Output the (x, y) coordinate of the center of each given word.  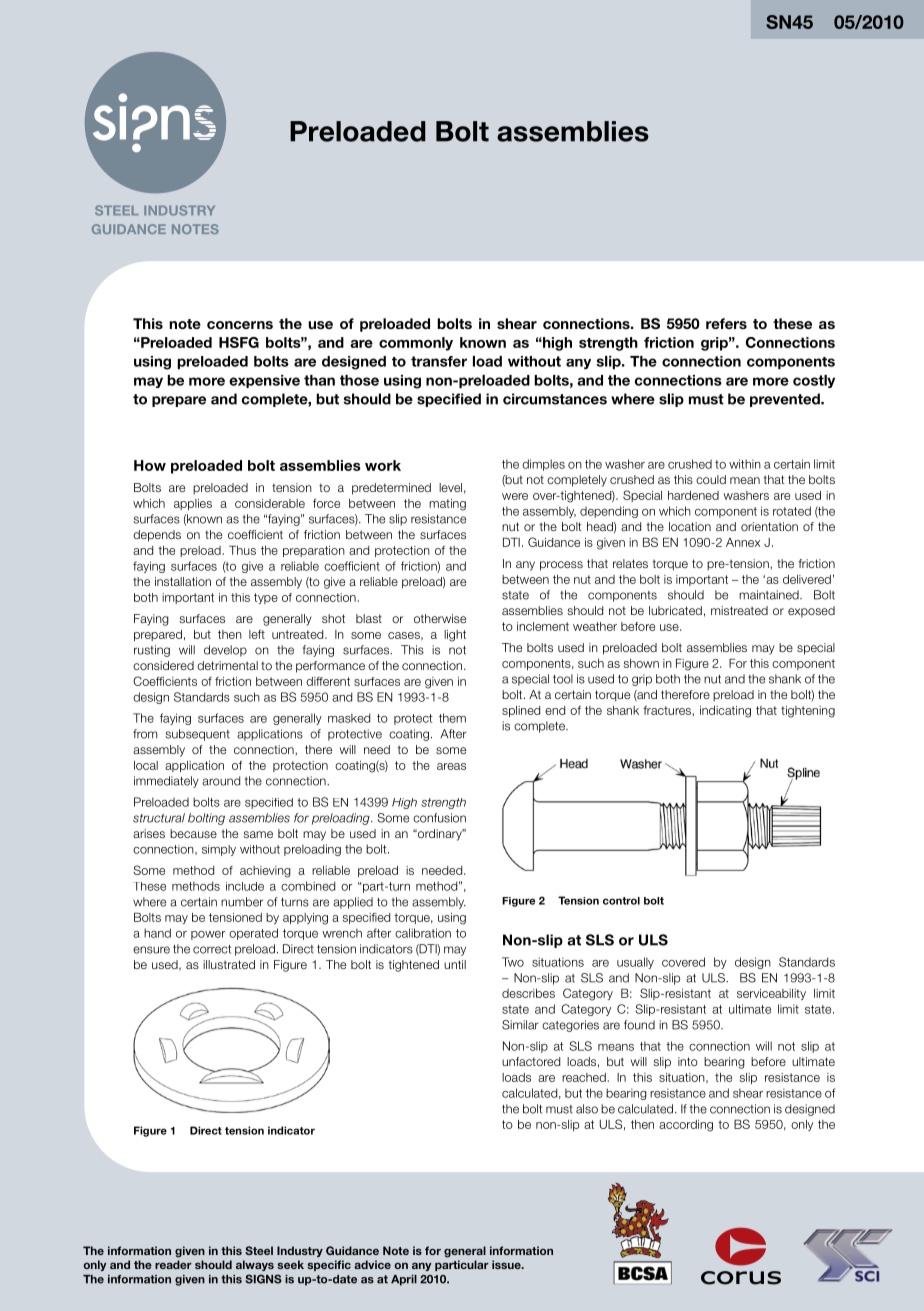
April (404, 1280)
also (587, 1109)
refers (726, 323)
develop (225, 651)
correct (212, 949)
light (455, 636)
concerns (240, 325)
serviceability (771, 994)
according (686, 1126)
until (455, 964)
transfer (439, 361)
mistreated (739, 610)
